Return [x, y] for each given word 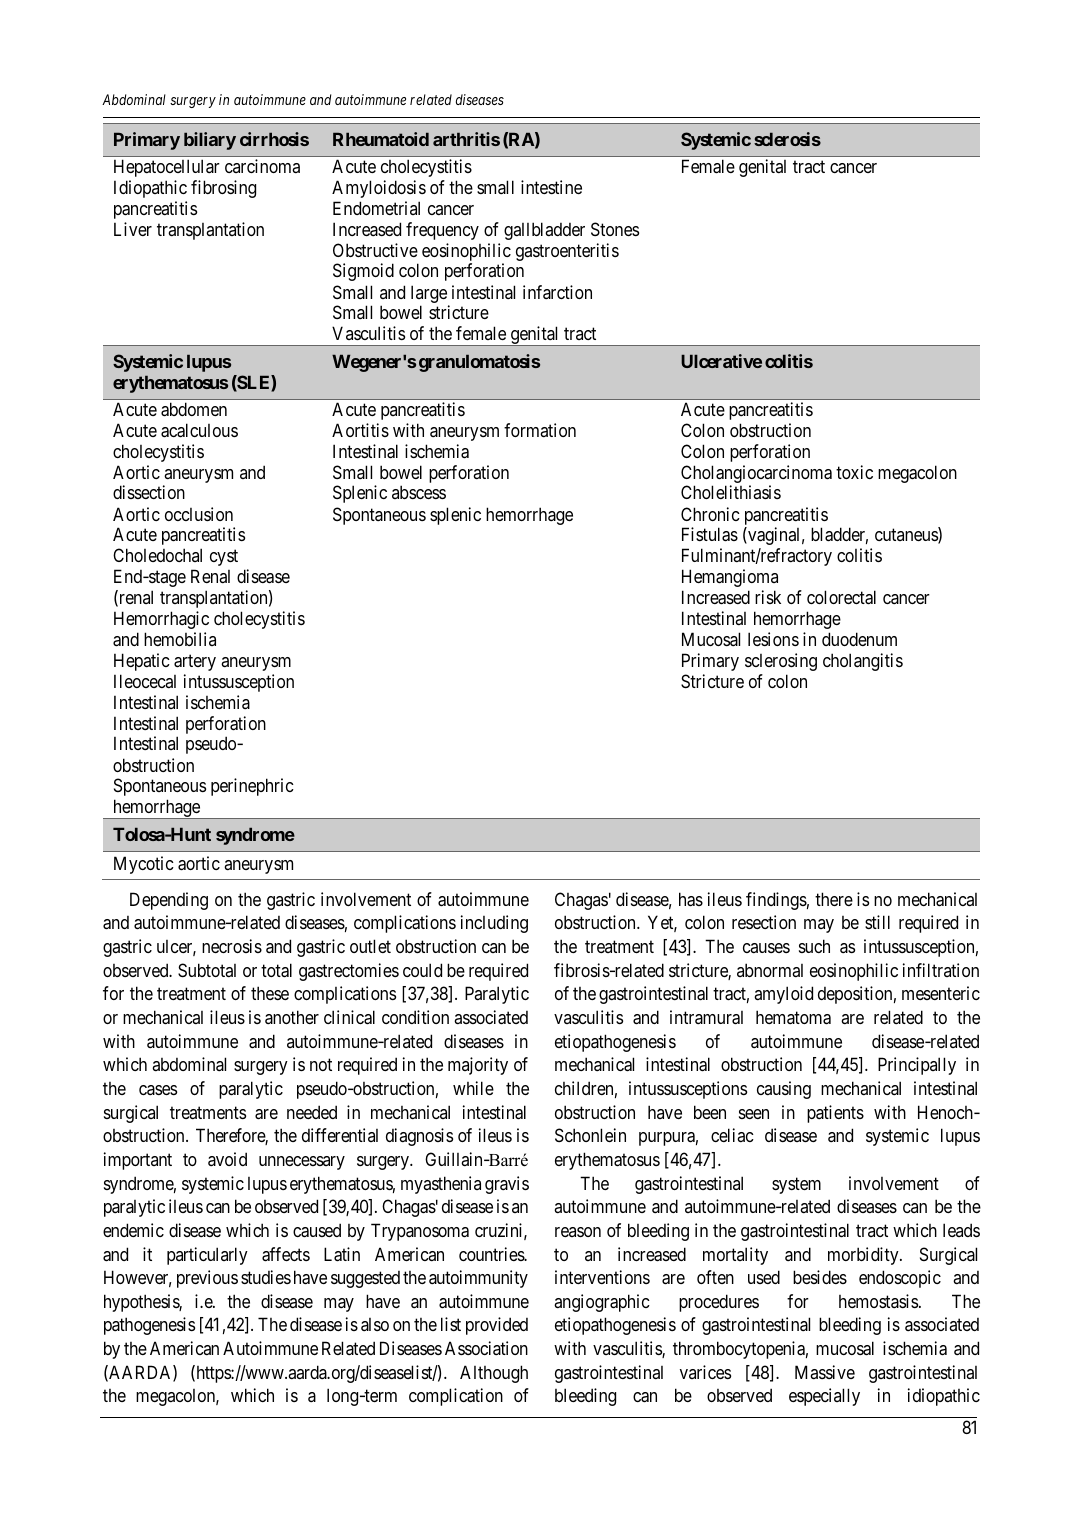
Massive [825, 1372]
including [494, 924]
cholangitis [863, 662]
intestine [551, 187]
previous [207, 1279]
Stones [615, 229]
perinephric [252, 787]
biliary [210, 141]
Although [494, 1374]
